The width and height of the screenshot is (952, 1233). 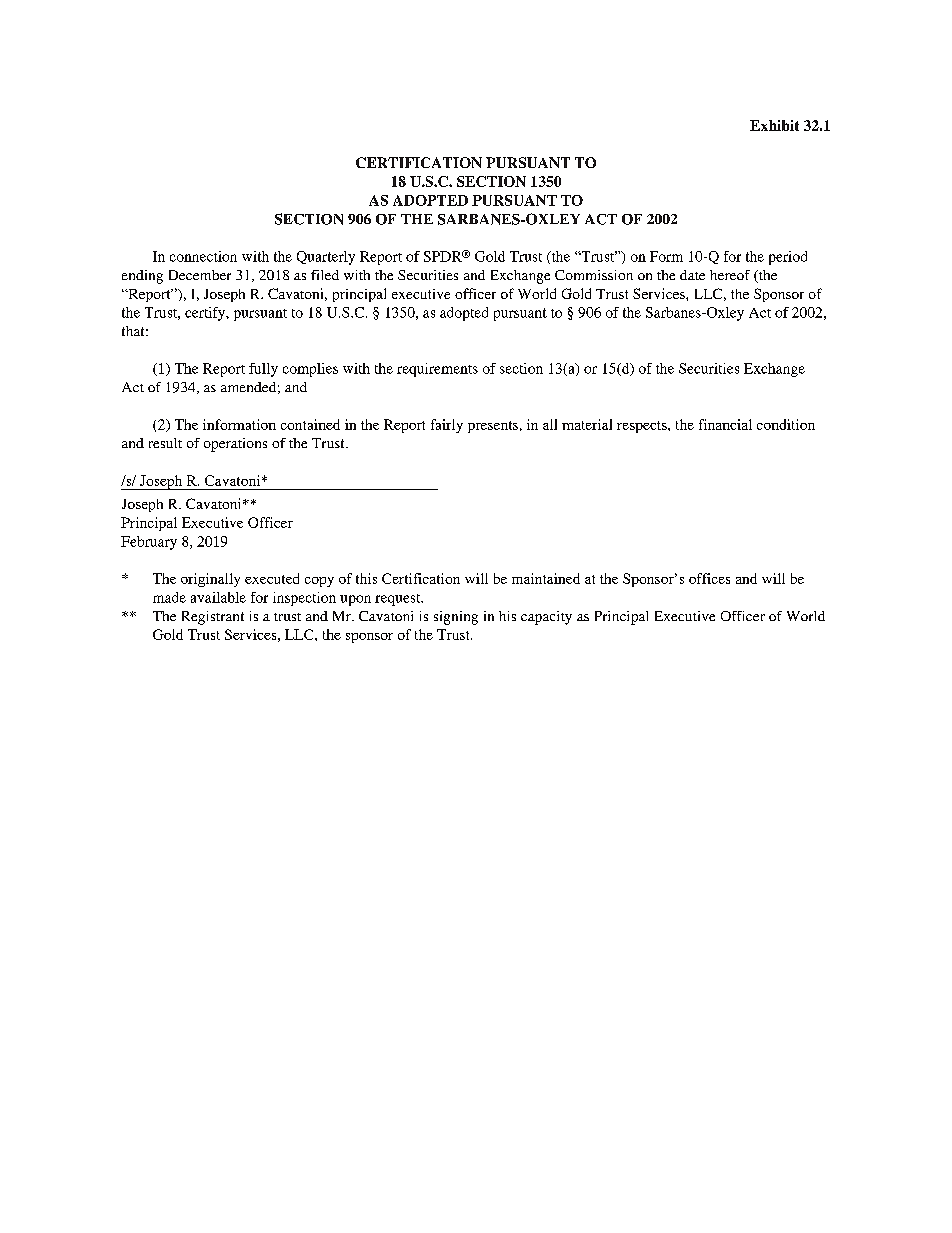 What do you see at coordinates (437, 370) in the screenshot?
I see `requirements` at bounding box center [437, 370].
